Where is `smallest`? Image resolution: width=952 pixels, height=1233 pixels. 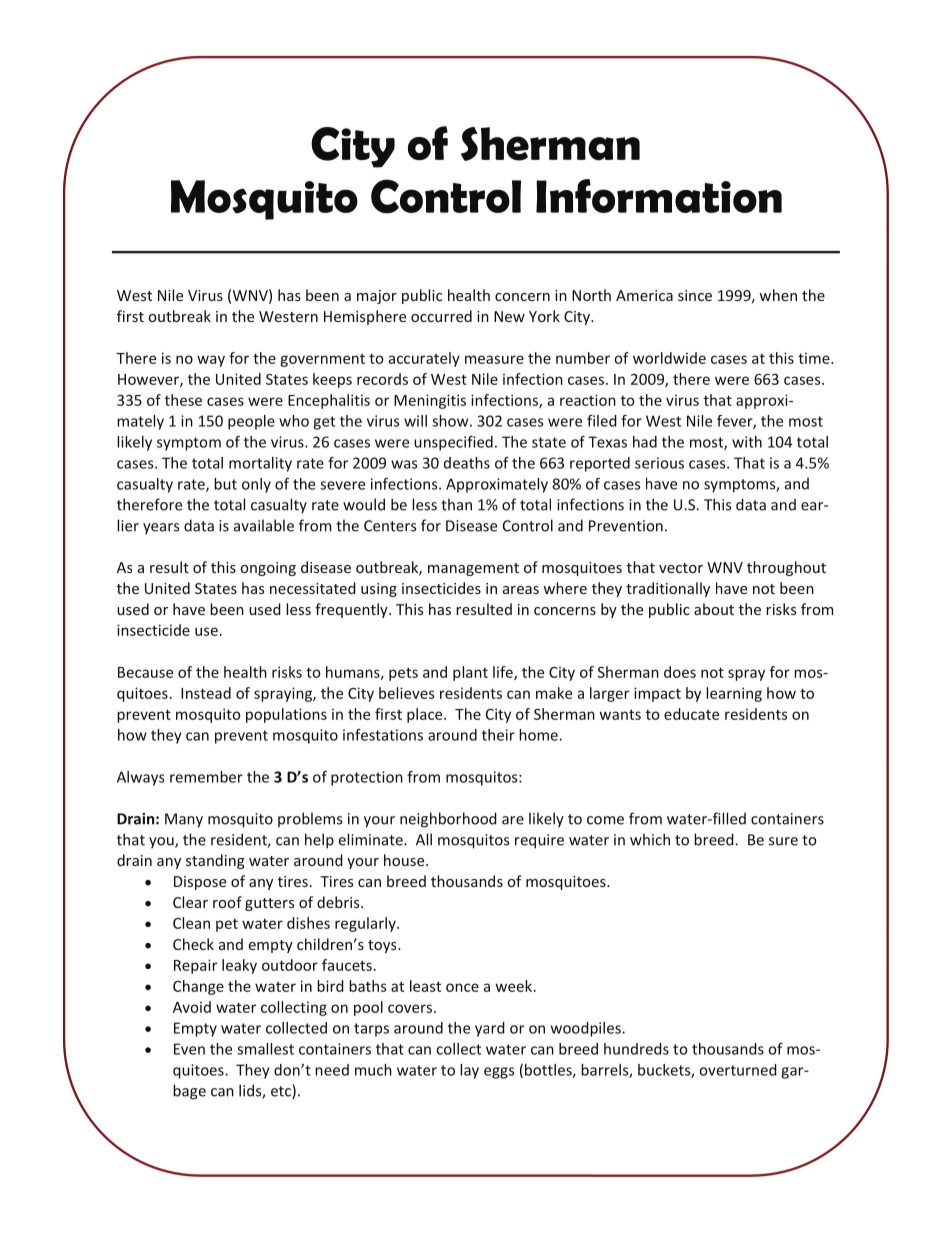 smallest is located at coordinates (265, 1049).
